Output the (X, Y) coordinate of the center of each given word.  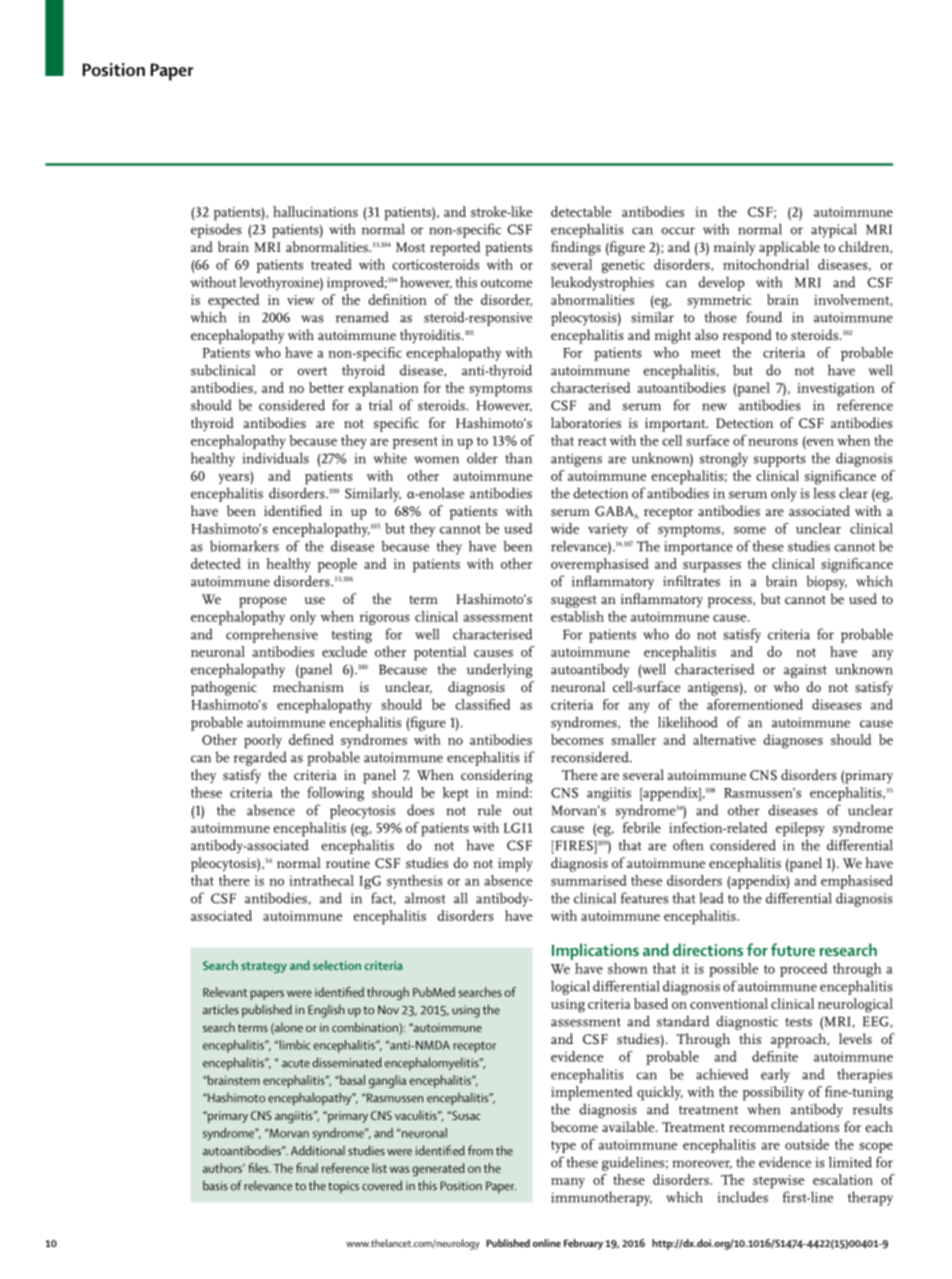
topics (343, 1187)
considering (496, 776)
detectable (581, 211)
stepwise (778, 1182)
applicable (789, 248)
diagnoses (793, 741)
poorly (263, 741)
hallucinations (315, 211)
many (568, 1183)
